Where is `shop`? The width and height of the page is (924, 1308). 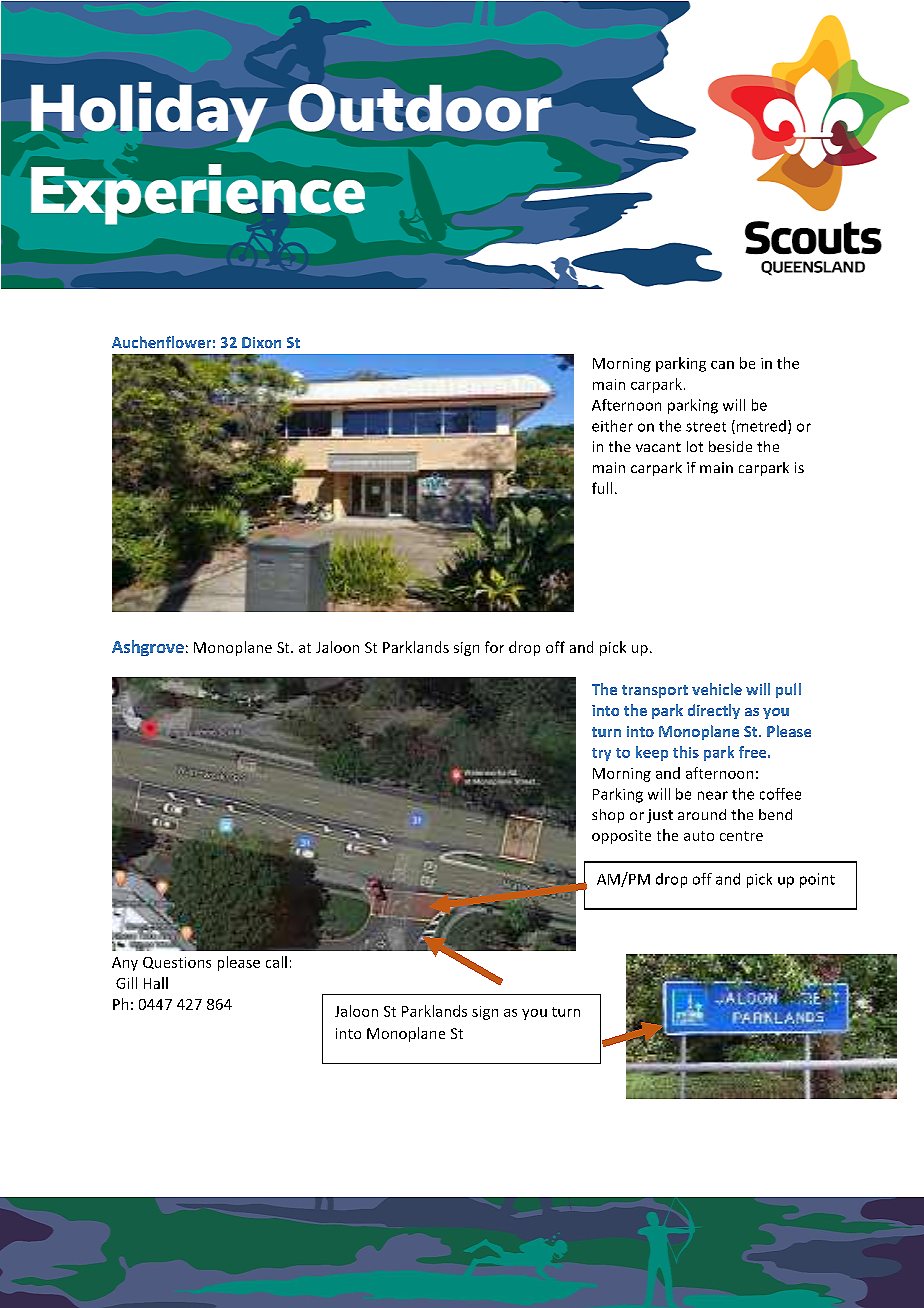
shop is located at coordinates (608, 816).
